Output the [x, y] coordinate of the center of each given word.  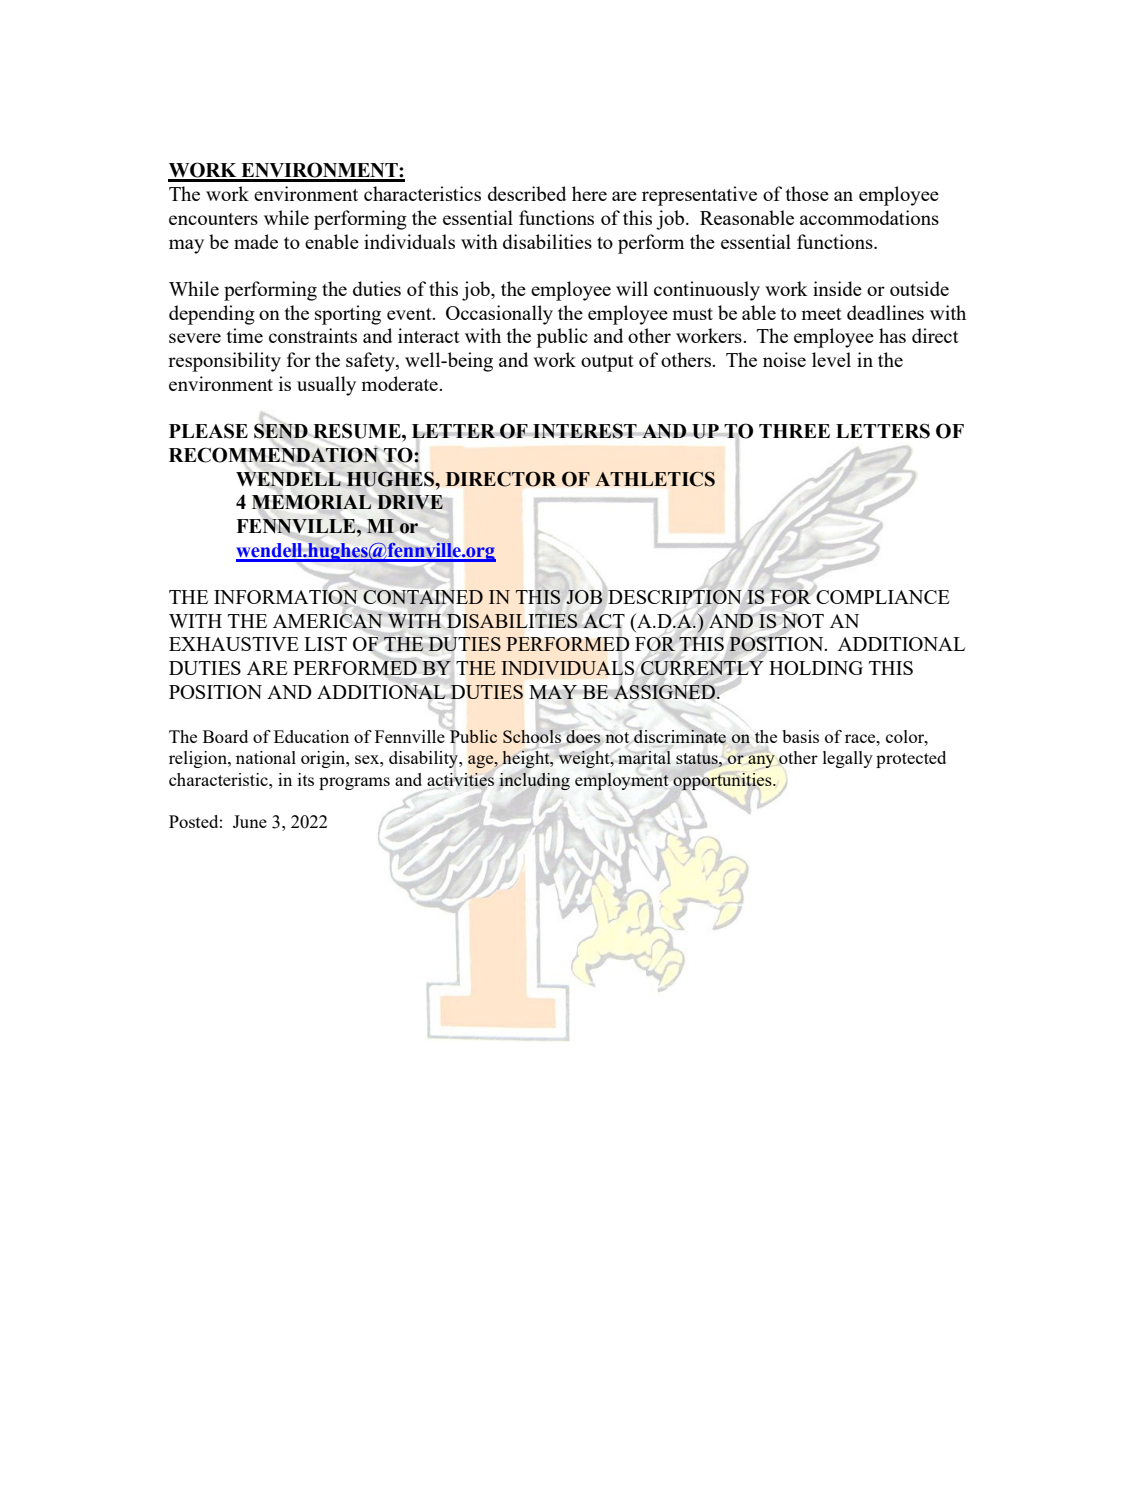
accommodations [869, 217]
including [534, 781]
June [250, 821]
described [527, 193]
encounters [213, 219]
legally [848, 759]
